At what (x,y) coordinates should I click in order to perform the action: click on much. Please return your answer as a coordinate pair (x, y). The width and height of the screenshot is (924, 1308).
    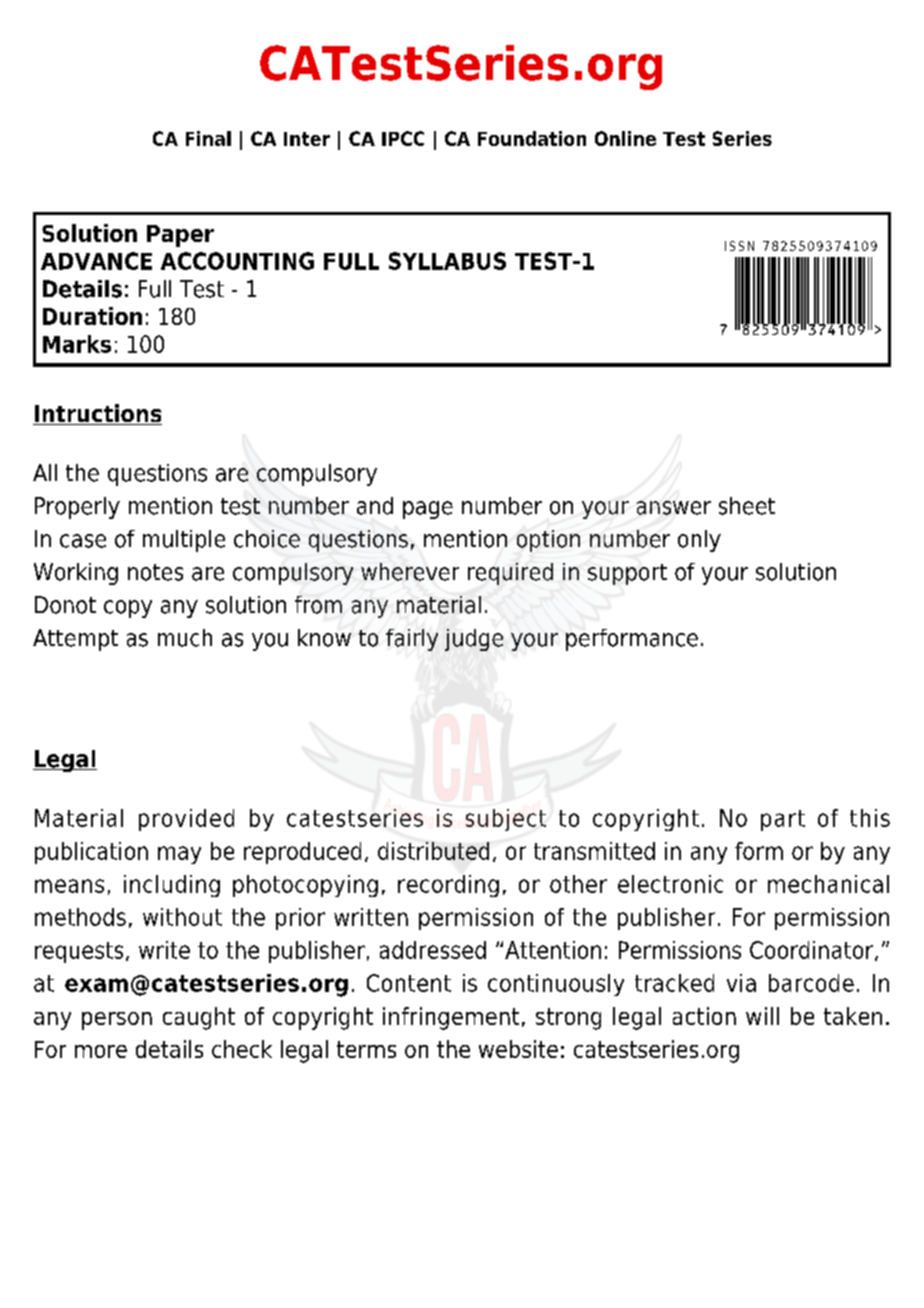
    Looking at the image, I should click on (185, 638).
